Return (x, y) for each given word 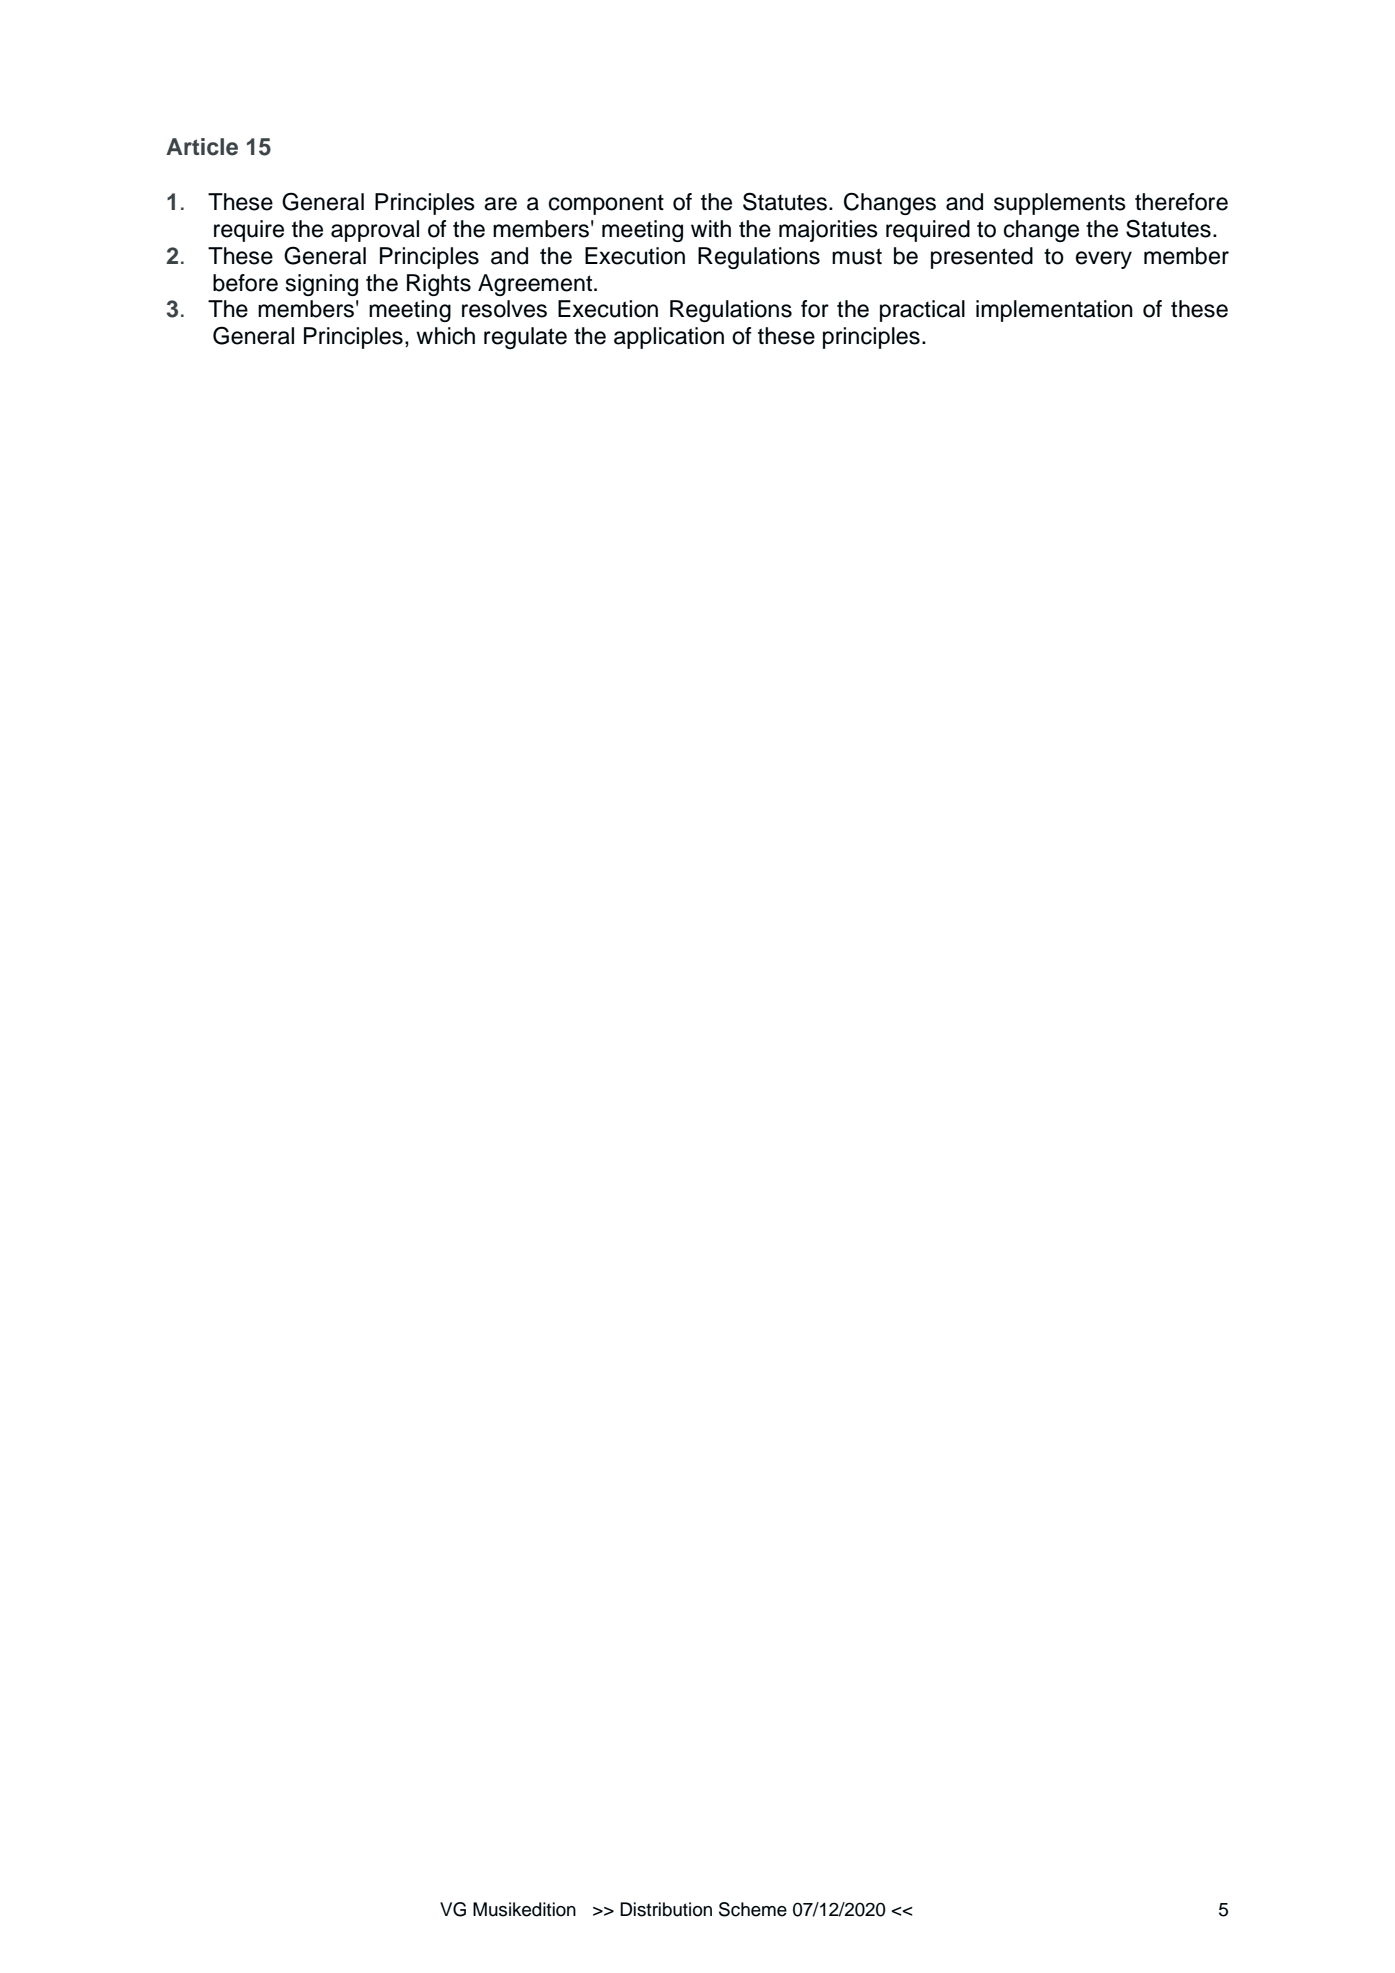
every (1104, 260)
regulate (525, 338)
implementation (1054, 311)
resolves (504, 309)
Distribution (666, 1909)
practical (922, 311)
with (711, 228)
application (669, 338)
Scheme (753, 1909)
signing (321, 285)
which (445, 336)
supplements (1060, 204)
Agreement (536, 285)
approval (375, 231)
